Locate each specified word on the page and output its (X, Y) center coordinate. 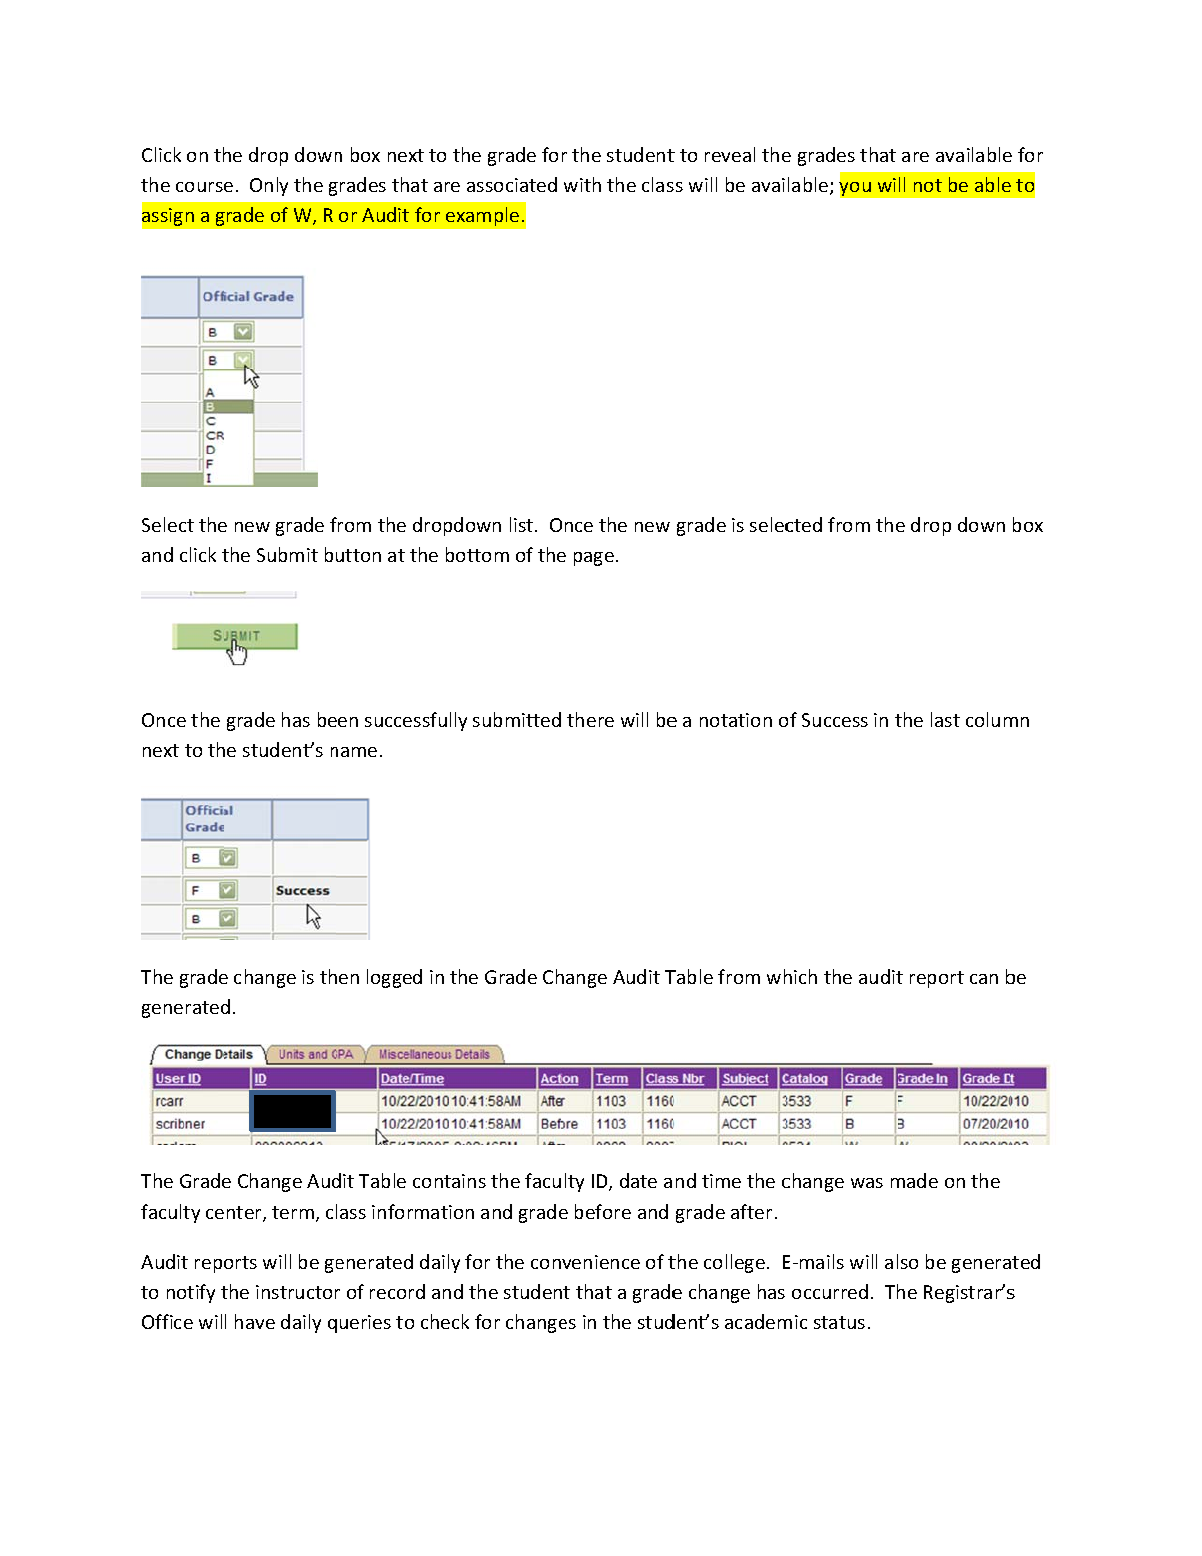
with (582, 184)
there (590, 719)
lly (458, 721)
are (915, 157)
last (945, 719)
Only (269, 186)
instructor (298, 1292)
